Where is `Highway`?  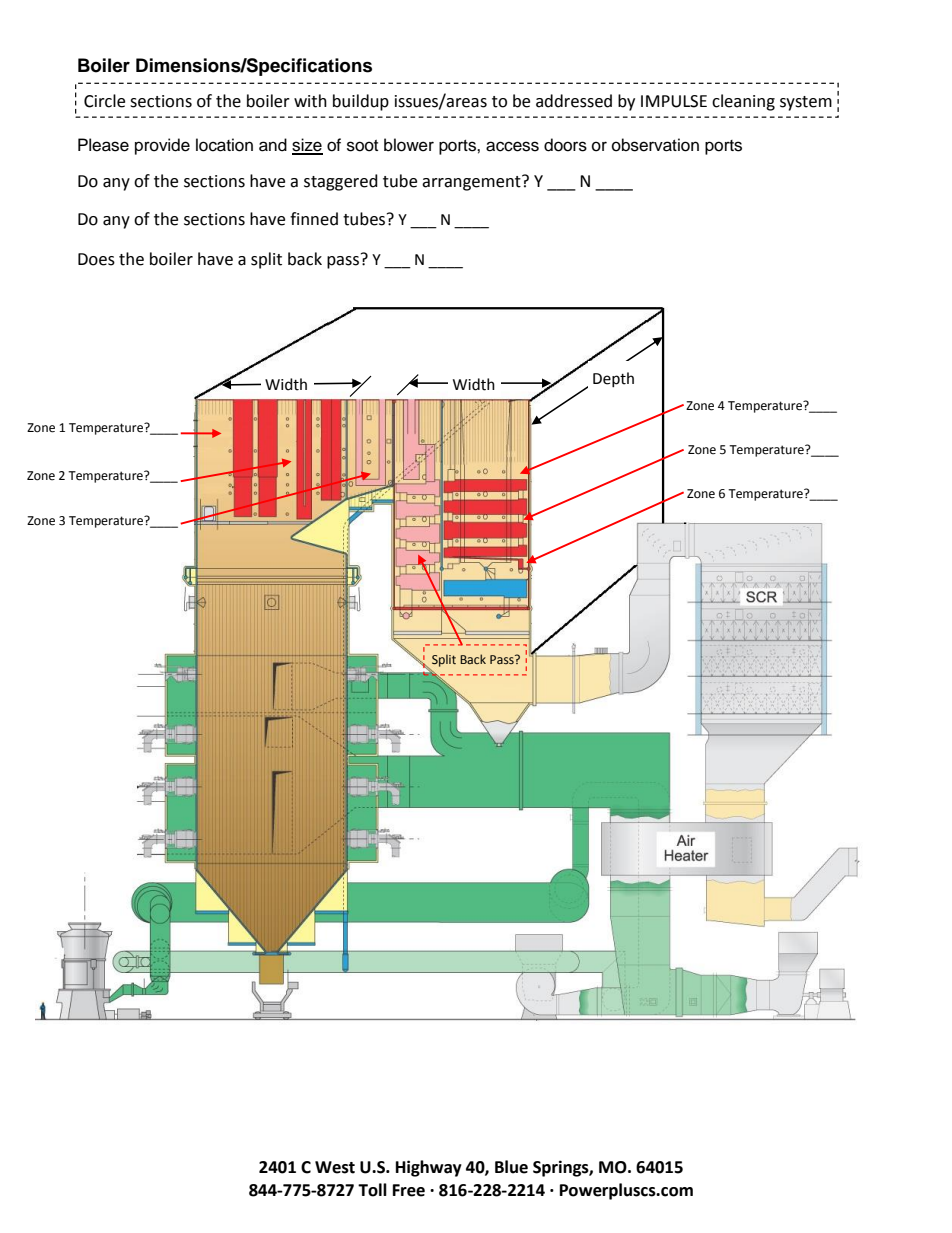
Highway is located at coordinates (429, 1168).
